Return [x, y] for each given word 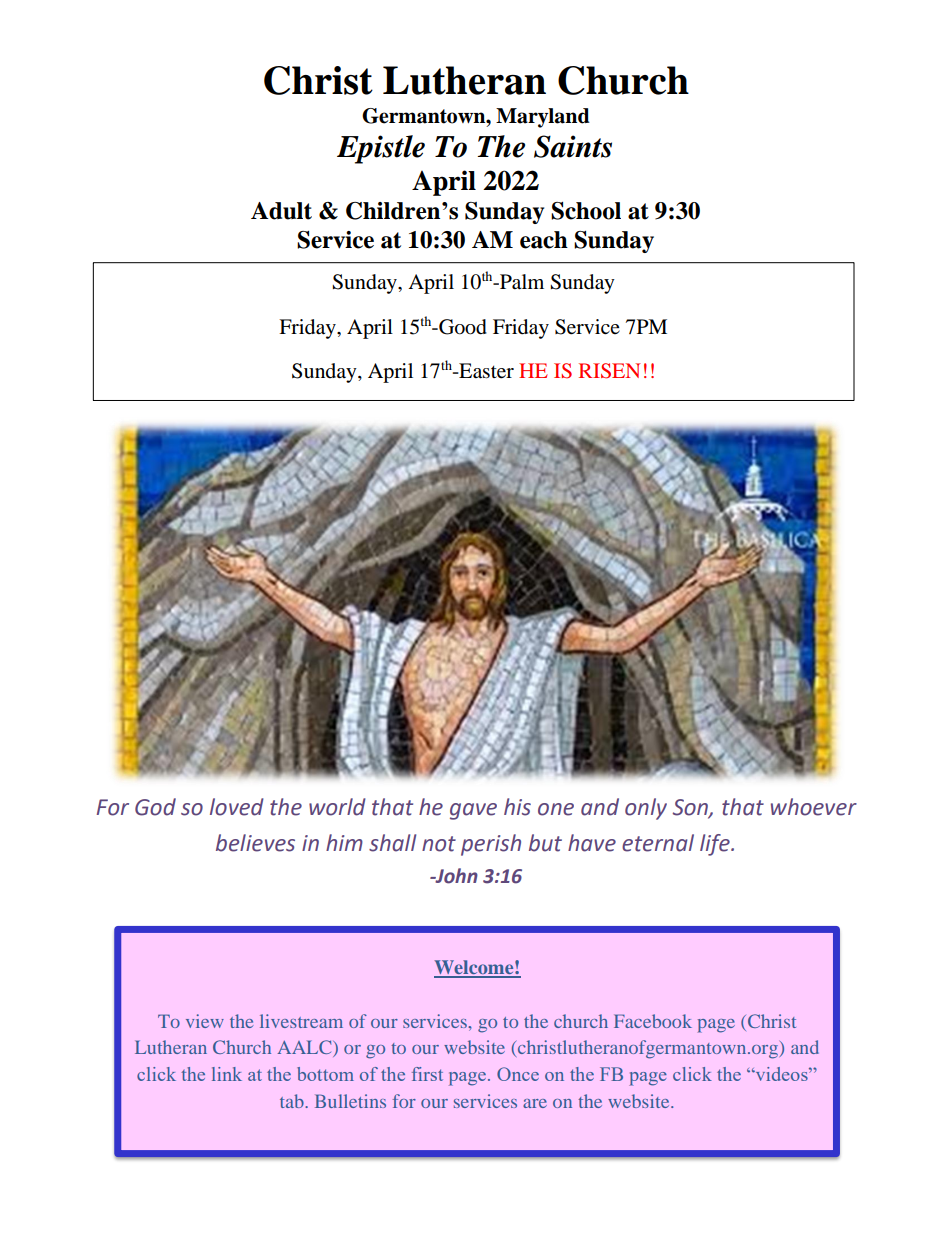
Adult [281, 211]
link [227, 1074]
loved [237, 807]
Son [691, 808]
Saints [573, 146]
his [517, 807]
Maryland [543, 118]
